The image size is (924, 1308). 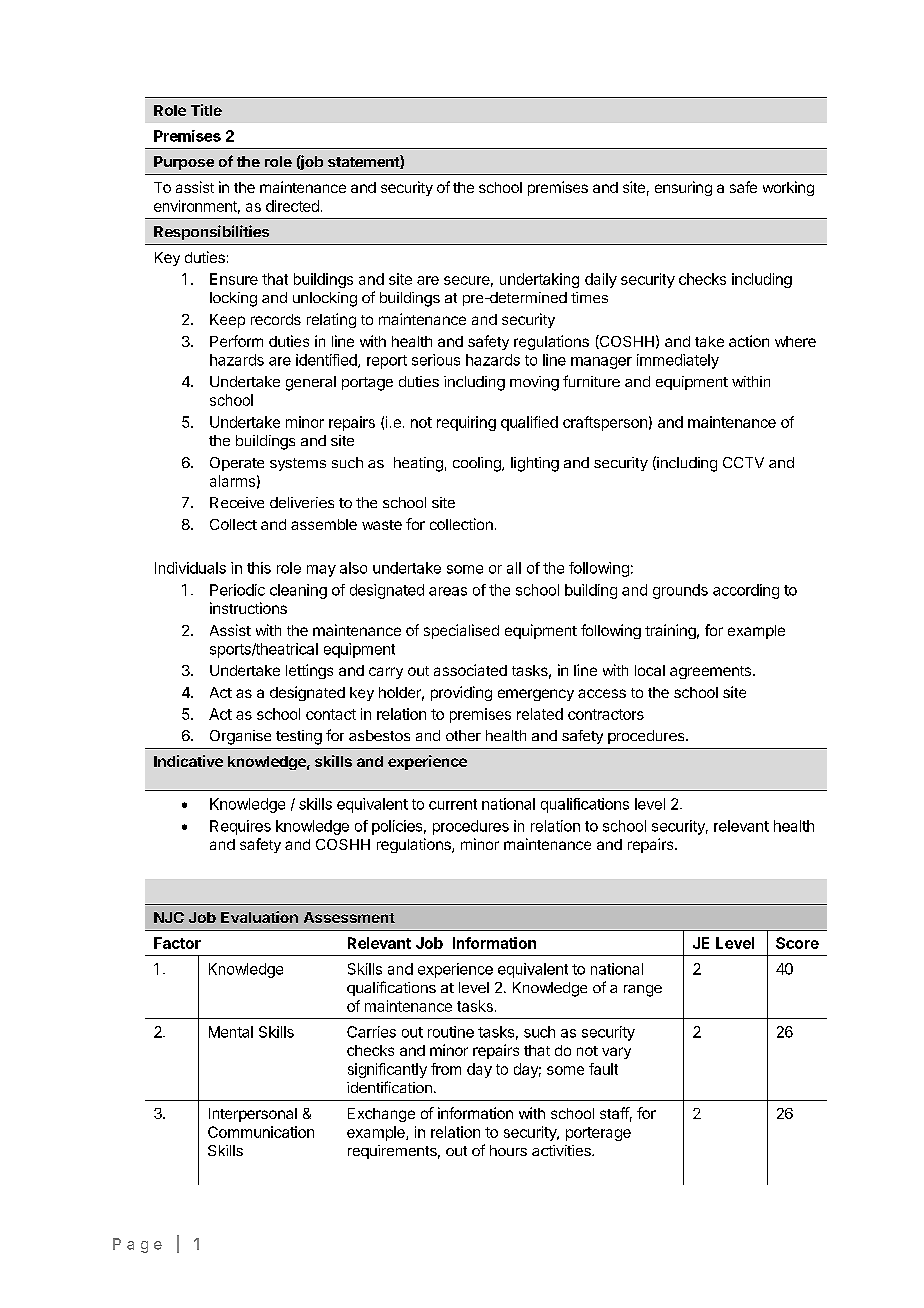 What do you see at coordinates (206, 110) in the document?
I see `Title` at bounding box center [206, 110].
